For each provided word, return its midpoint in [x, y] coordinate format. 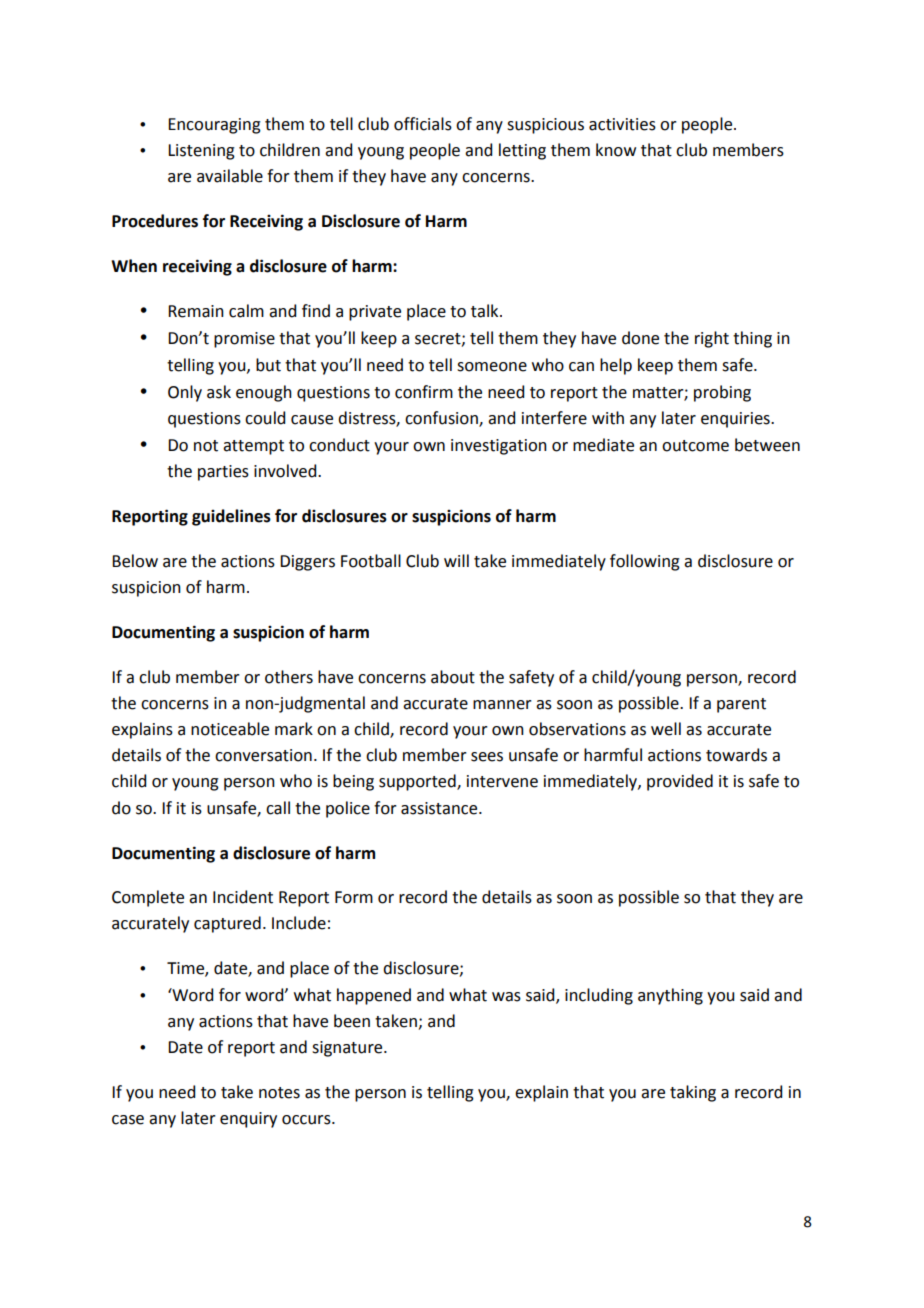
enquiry [248, 1120]
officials [423, 124]
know [616, 150]
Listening [201, 152]
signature [348, 1049]
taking [693, 1093]
